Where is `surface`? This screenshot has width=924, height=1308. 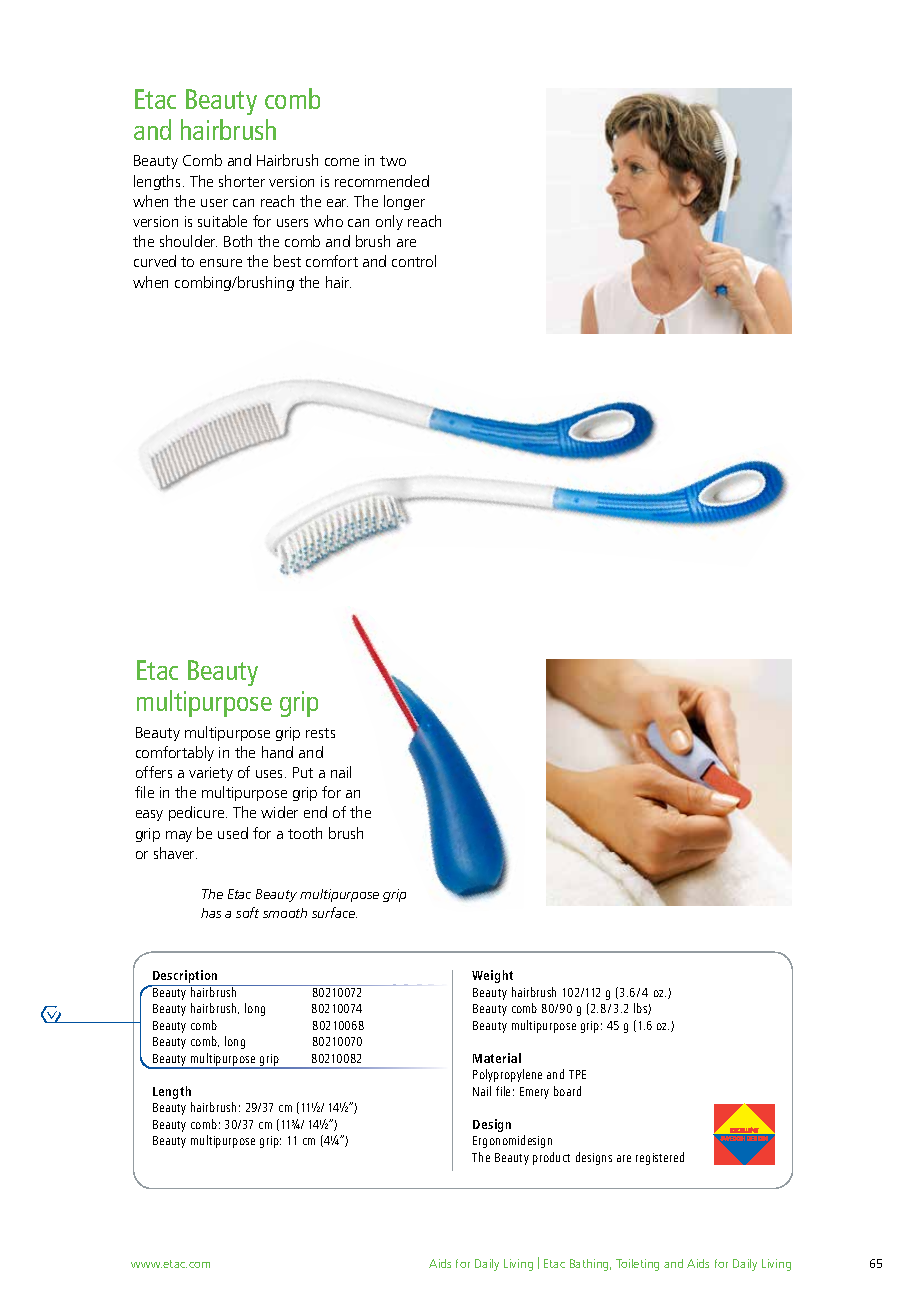 surface is located at coordinates (334, 912).
